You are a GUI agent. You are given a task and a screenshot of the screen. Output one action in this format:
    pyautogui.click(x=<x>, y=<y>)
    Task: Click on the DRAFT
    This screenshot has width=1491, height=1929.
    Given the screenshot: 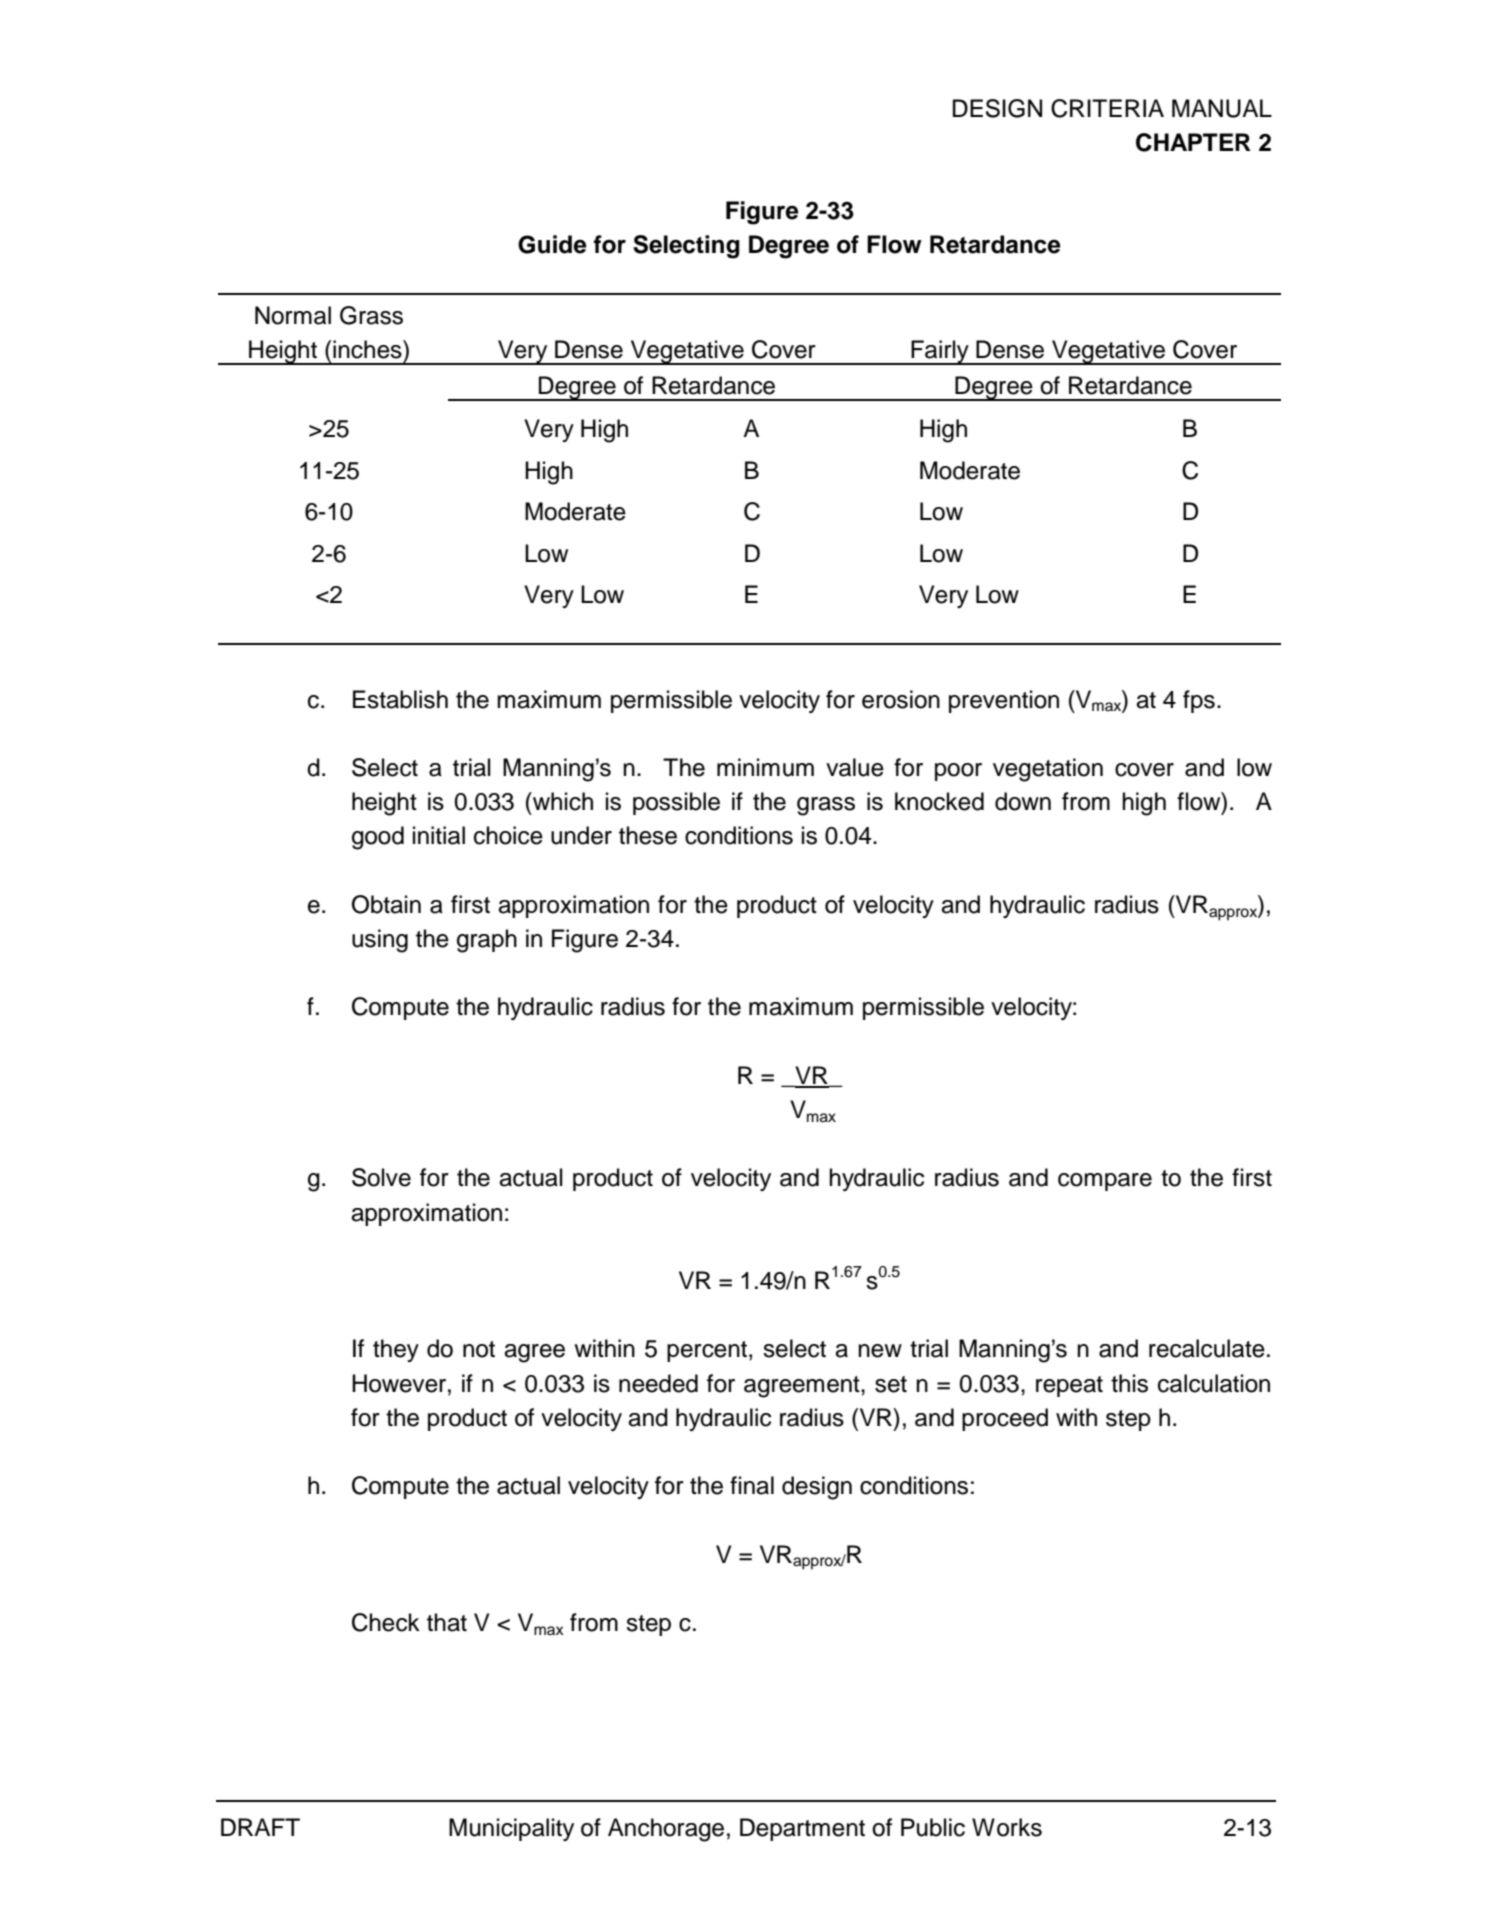 What is the action you would take?
    pyautogui.click(x=260, y=1827)
